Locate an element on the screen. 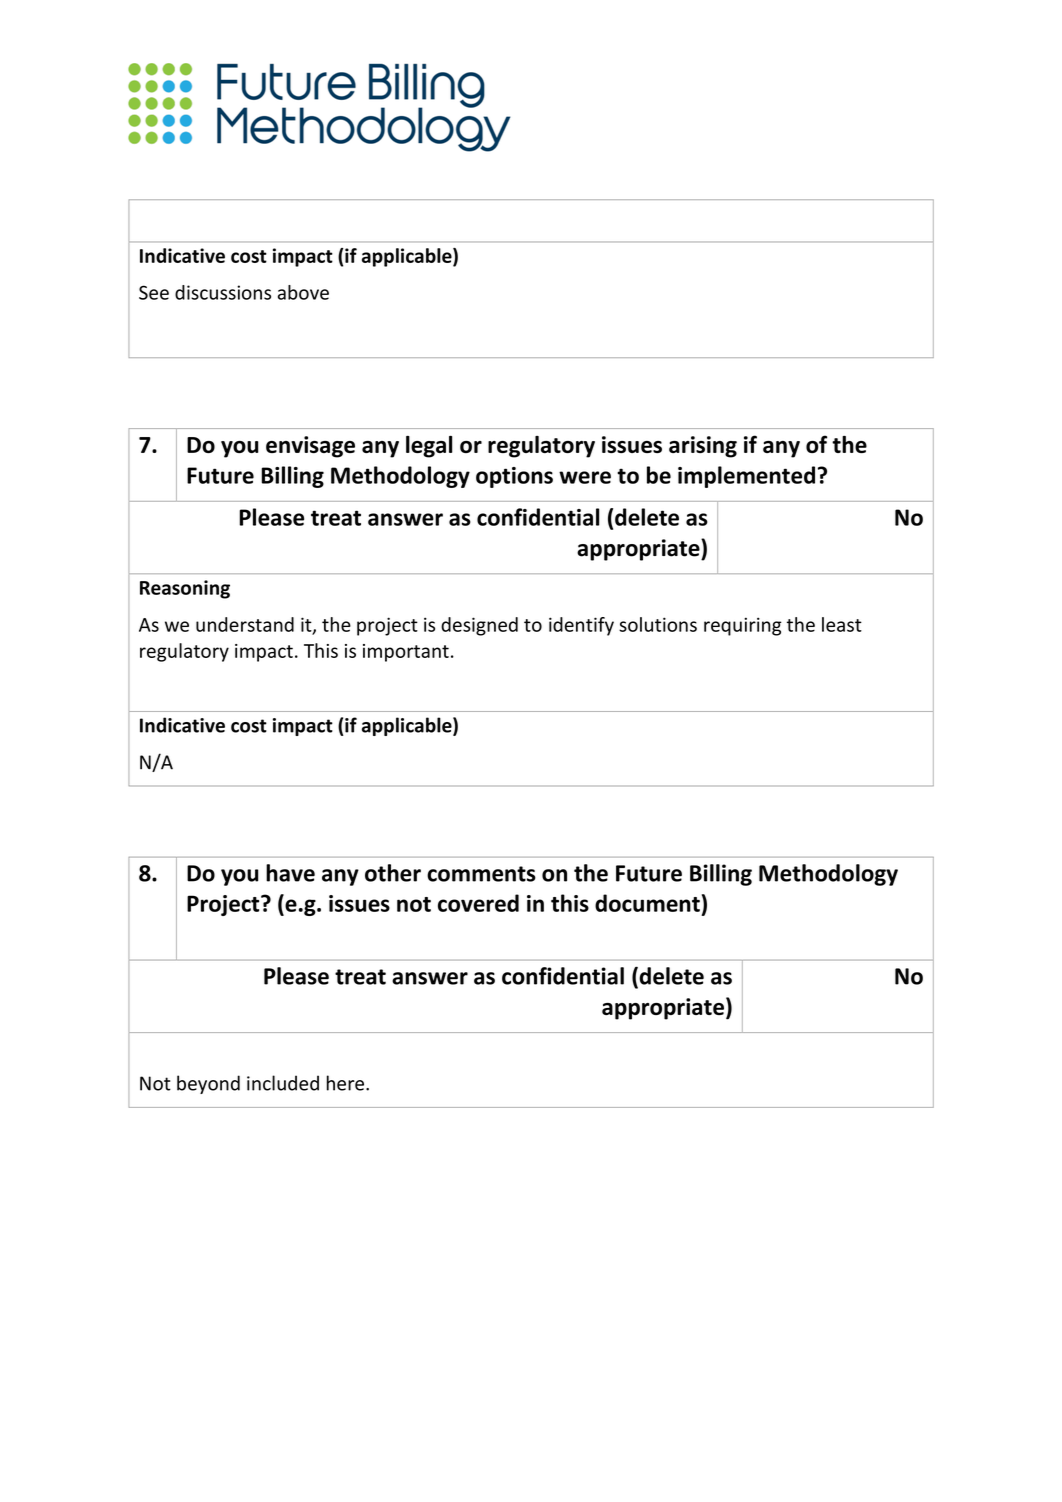  beyond is located at coordinates (208, 1084).
